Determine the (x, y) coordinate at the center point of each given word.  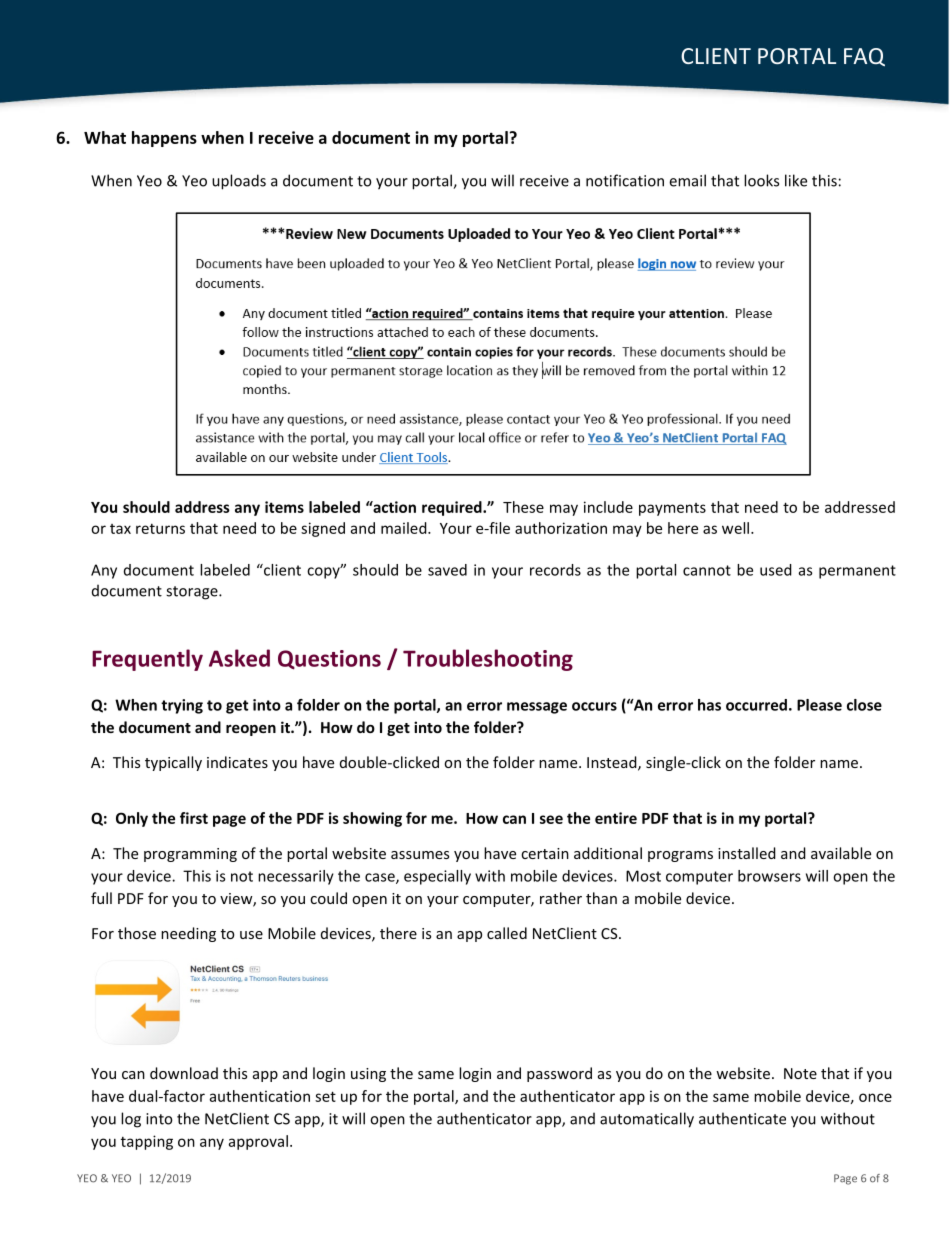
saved (447, 570)
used (776, 570)
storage (193, 593)
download (184, 1073)
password (559, 1074)
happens (164, 139)
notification (625, 180)
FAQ (864, 57)
